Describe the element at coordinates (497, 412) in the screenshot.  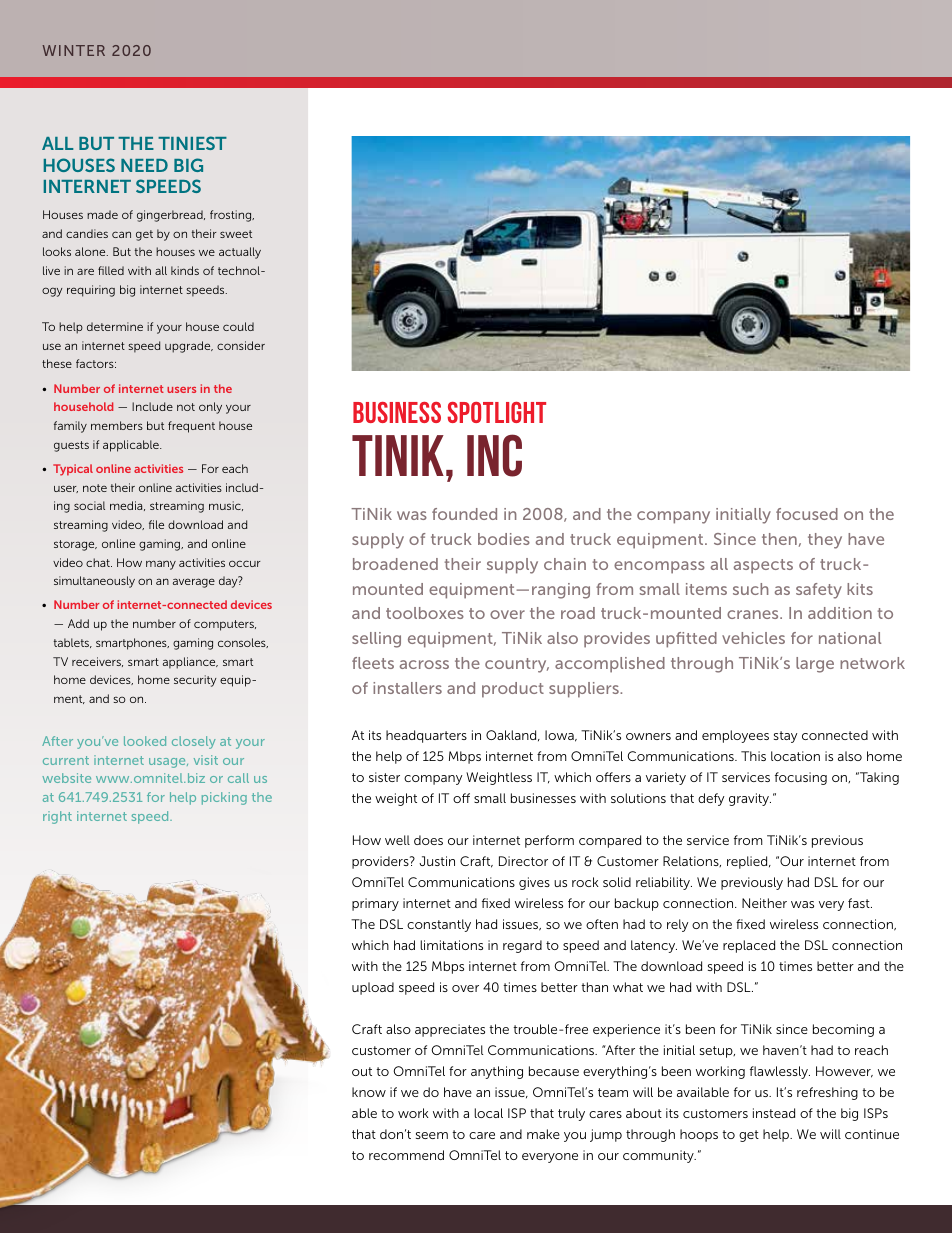
I see `SPOTLIGHT` at that location.
